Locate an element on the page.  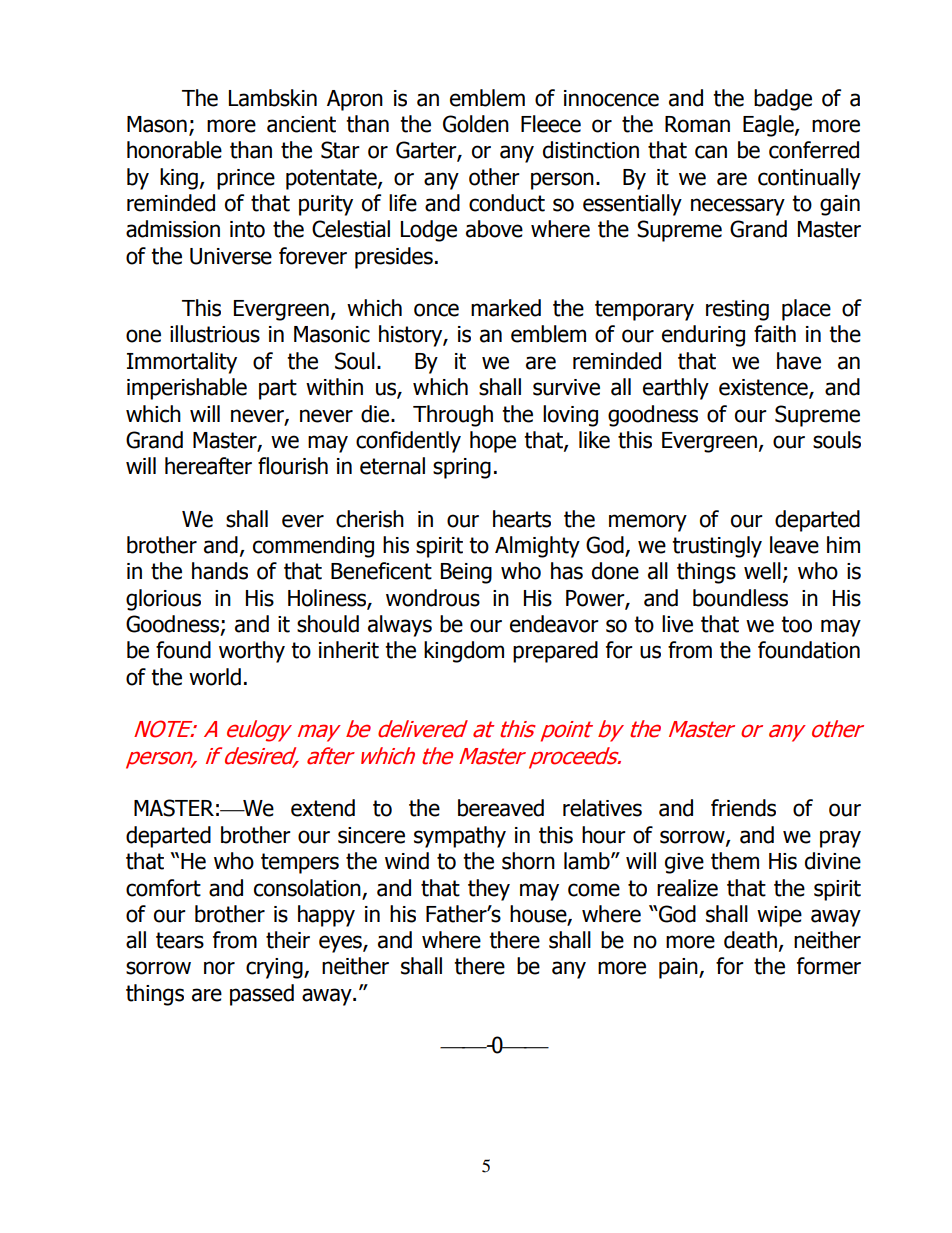
badge is located at coordinates (783, 100).
